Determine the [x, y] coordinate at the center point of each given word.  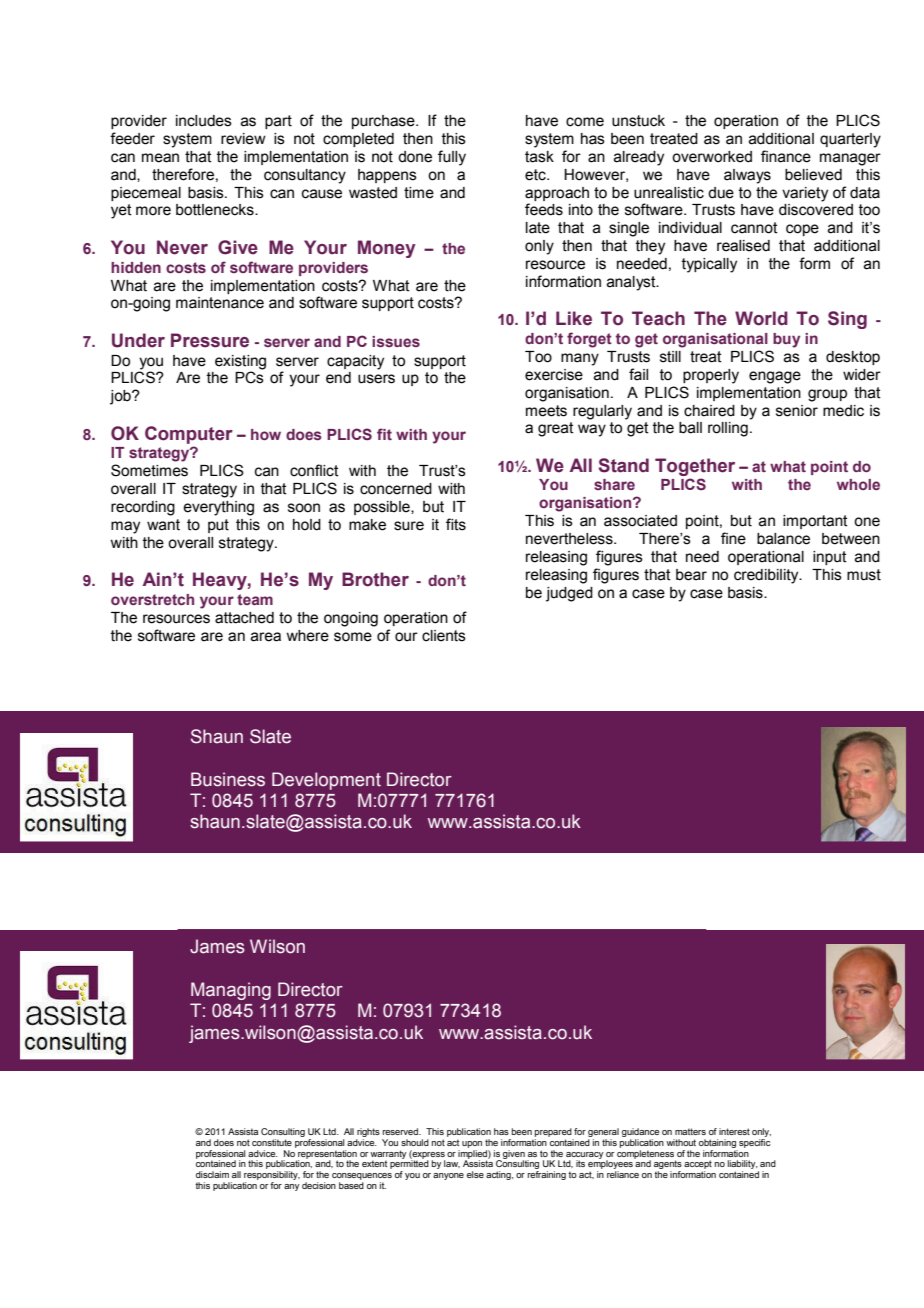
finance [786, 156]
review [243, 139]
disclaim [212, 1174]
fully [452, 158]
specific [754, 1142]
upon [472, 1144]
